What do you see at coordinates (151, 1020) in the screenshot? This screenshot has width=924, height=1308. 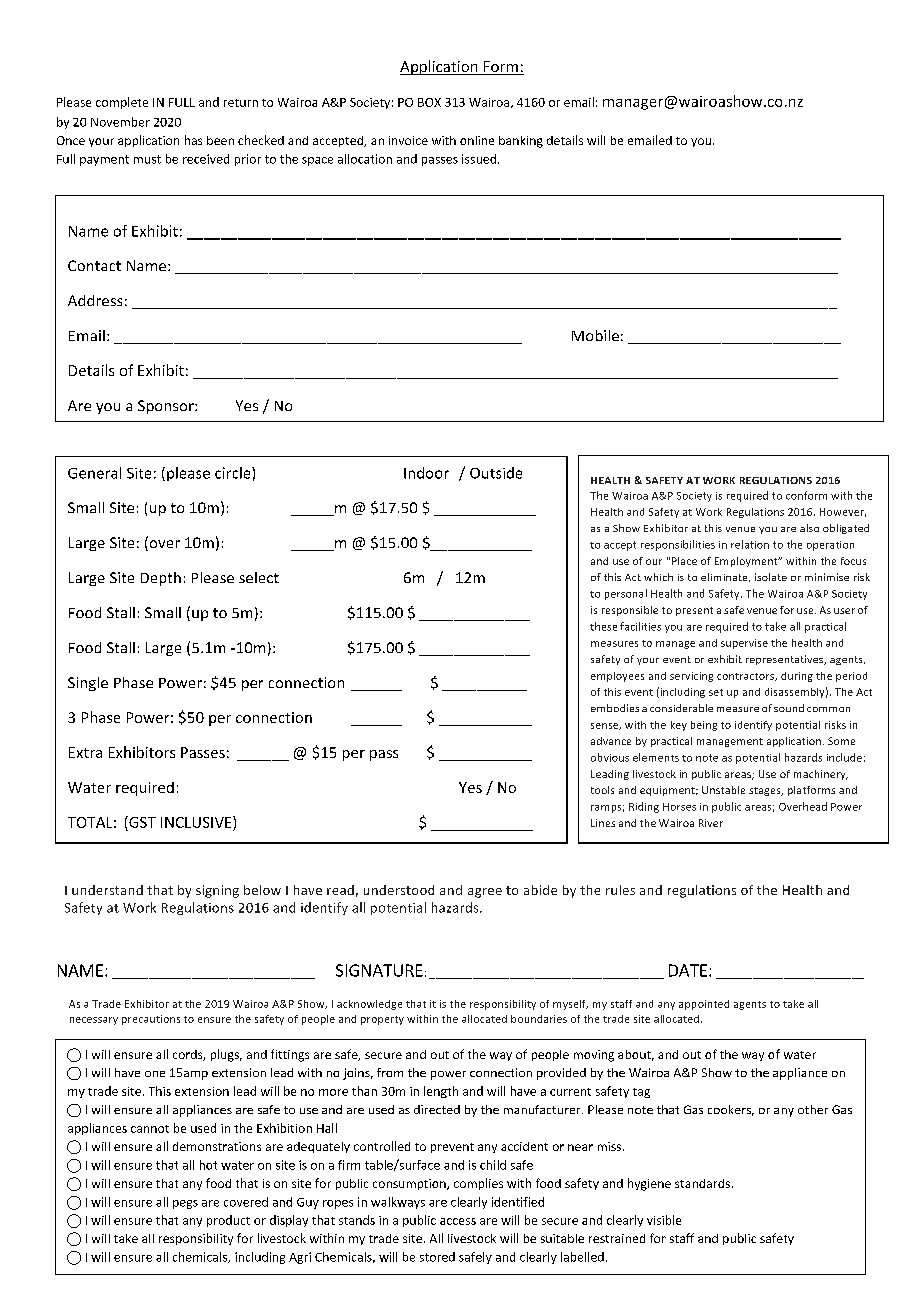 I see `precautions` at bounding box center [151, 1020].
